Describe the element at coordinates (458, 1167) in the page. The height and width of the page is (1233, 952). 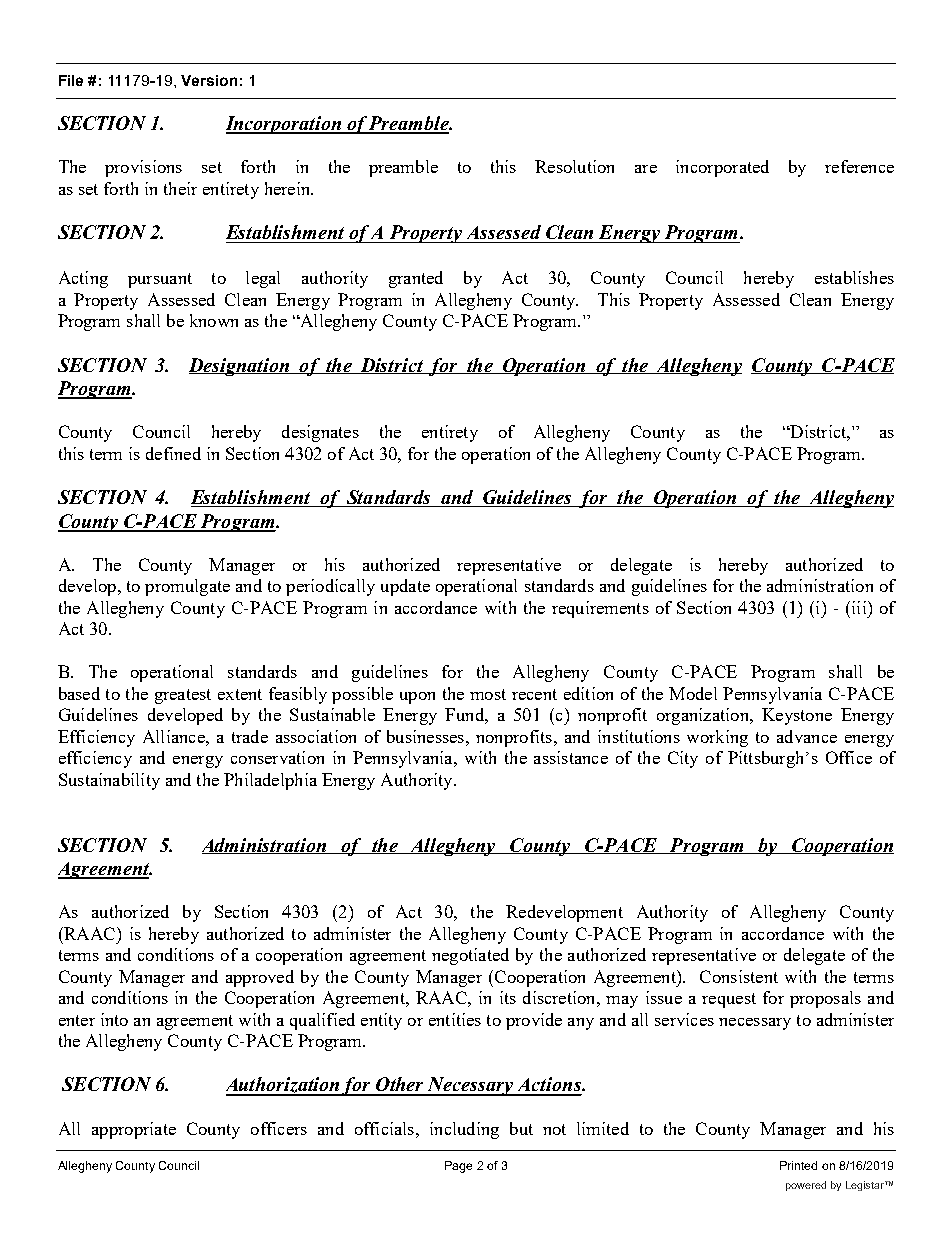
I see `Page` at that location.
